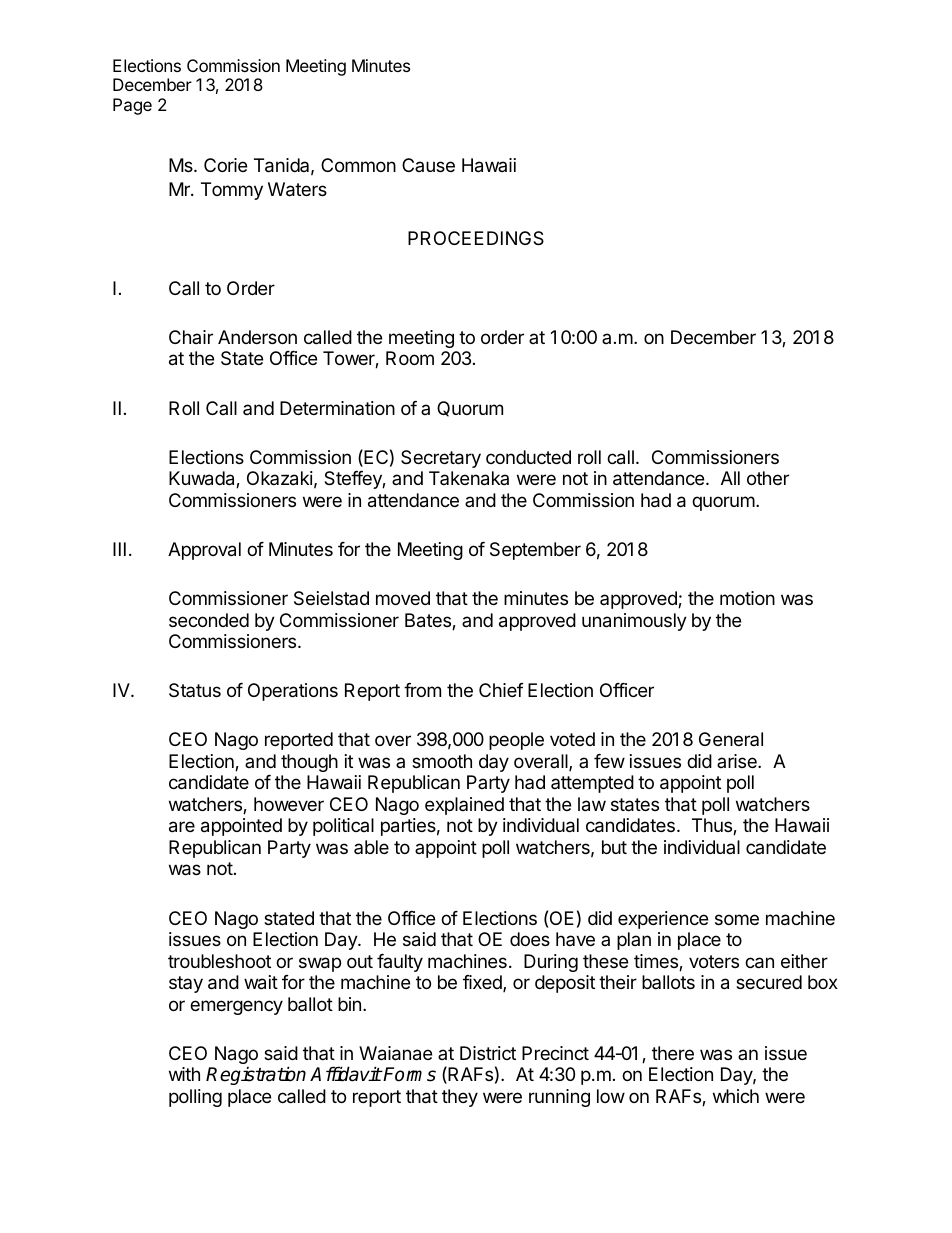 The height and width of the screenshot is (1233, 952). What do you see at coordinates (184, 1074) in the screenshot?
I see `with` at bounding box center [184, 1074].
